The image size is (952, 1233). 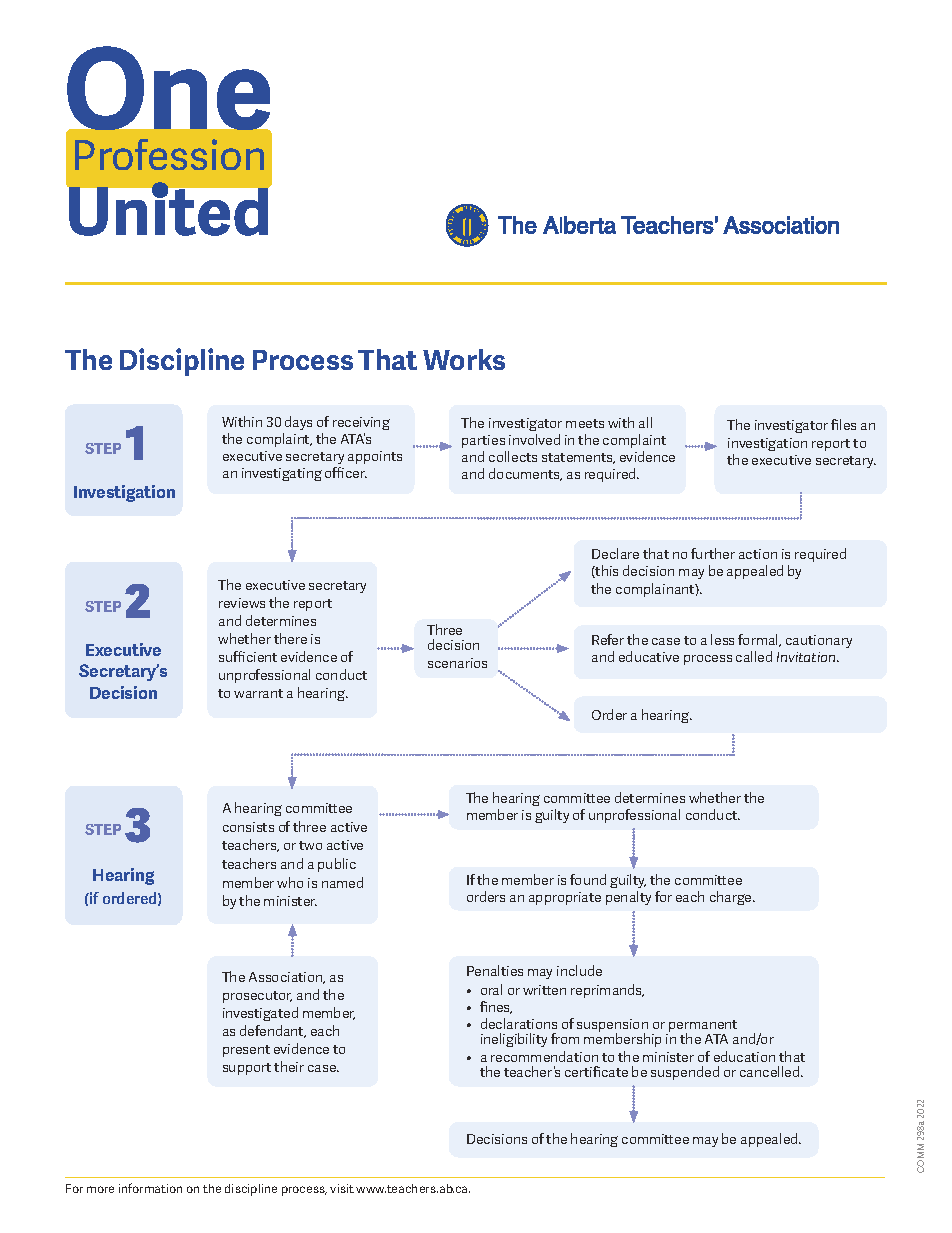 What do you see at coordinates (464, 359) in the document?
I see `Works` at bounding box center [464, 359].
